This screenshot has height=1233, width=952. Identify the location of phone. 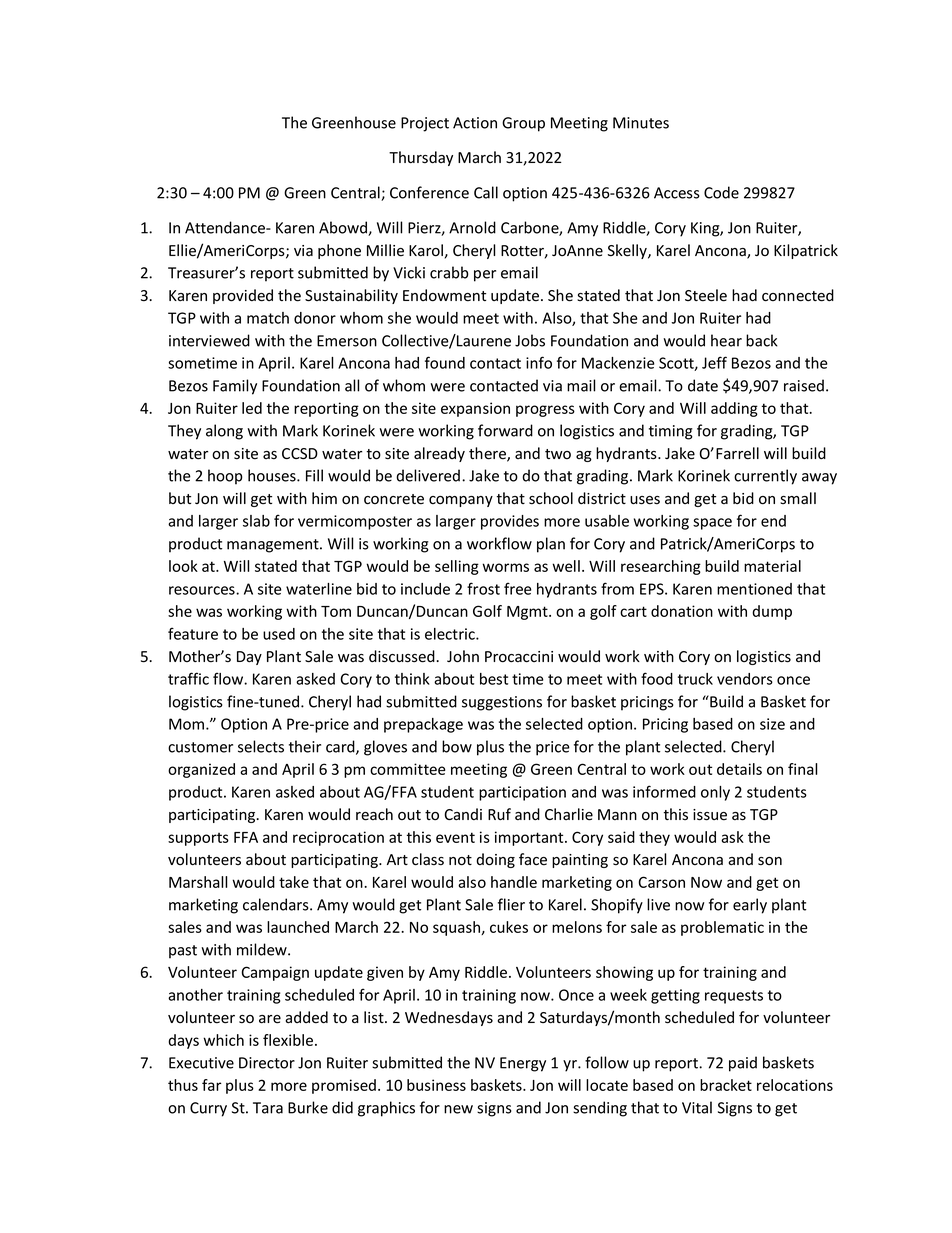
(339, 251).
